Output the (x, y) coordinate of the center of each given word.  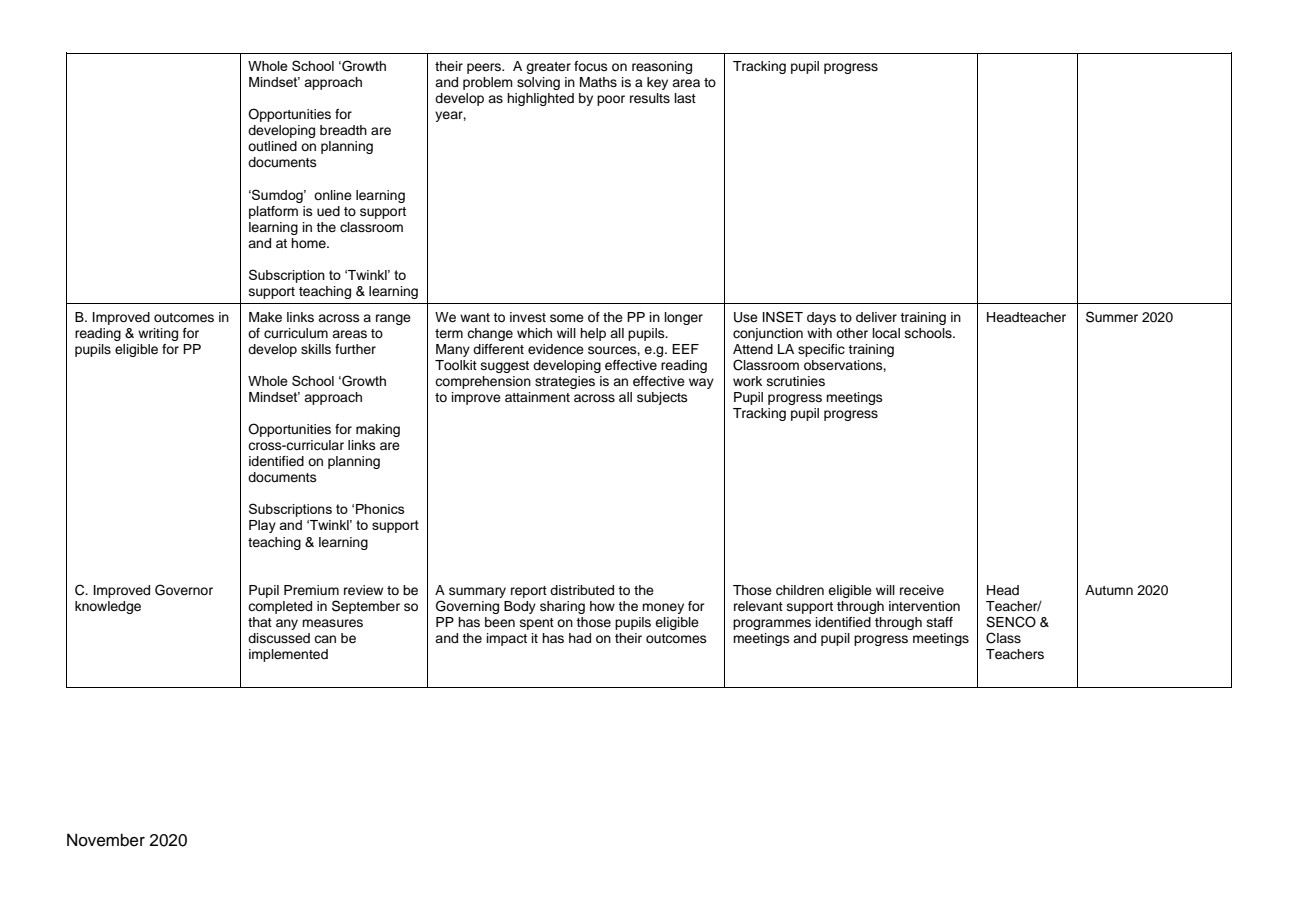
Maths (598, 82)
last (685, 98)
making (378, 430)
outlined (272, 146)
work (747, 381)
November (106, 840)
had (580, 638)
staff (940, 622)
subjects (662, 398)
